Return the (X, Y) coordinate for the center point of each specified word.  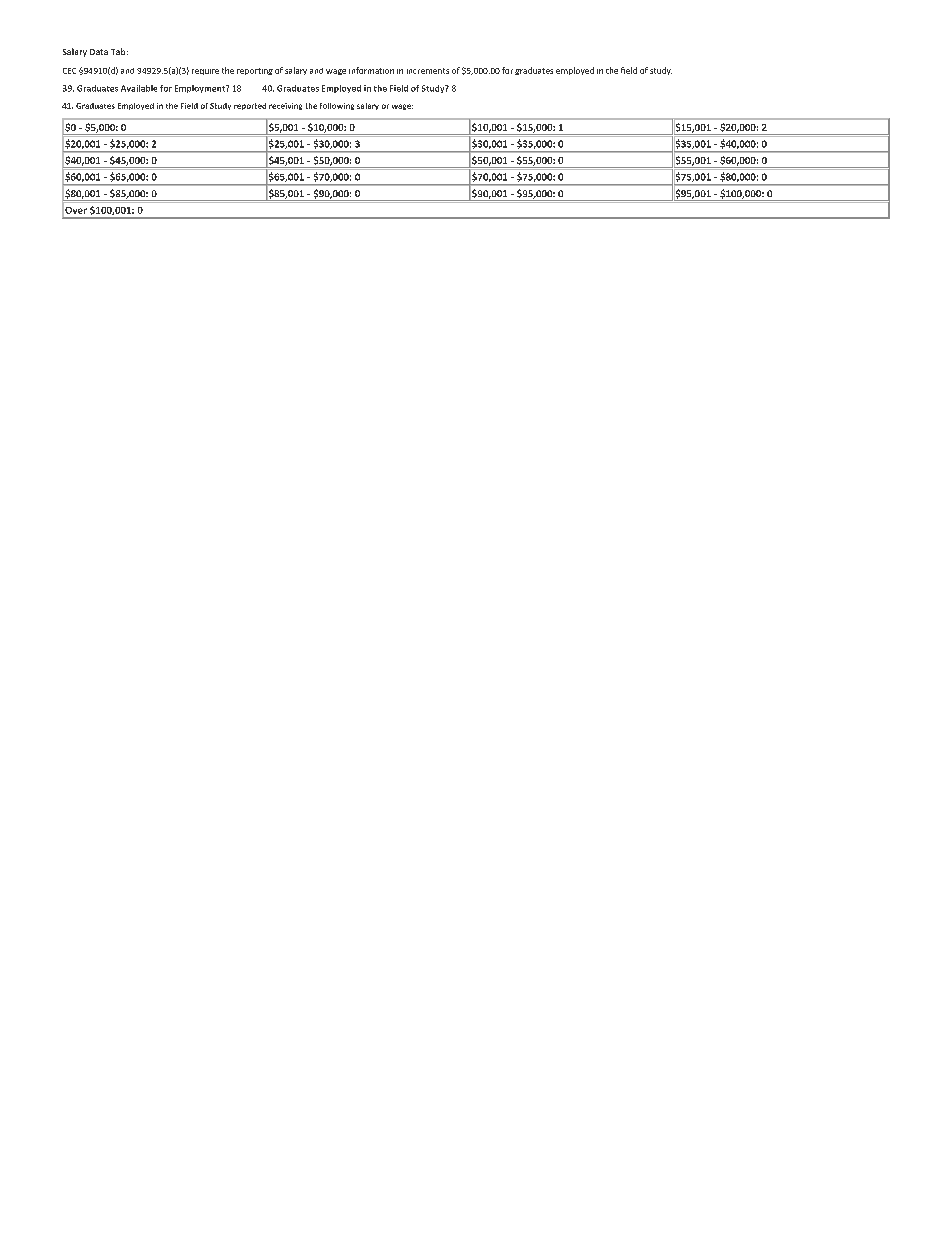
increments (428, 71)
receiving (285, 106)
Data (99, 52)
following (337, 106)
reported (250, 106)
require (205, 72)
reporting (255, 71)
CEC (69, 71)
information (371, 70)
